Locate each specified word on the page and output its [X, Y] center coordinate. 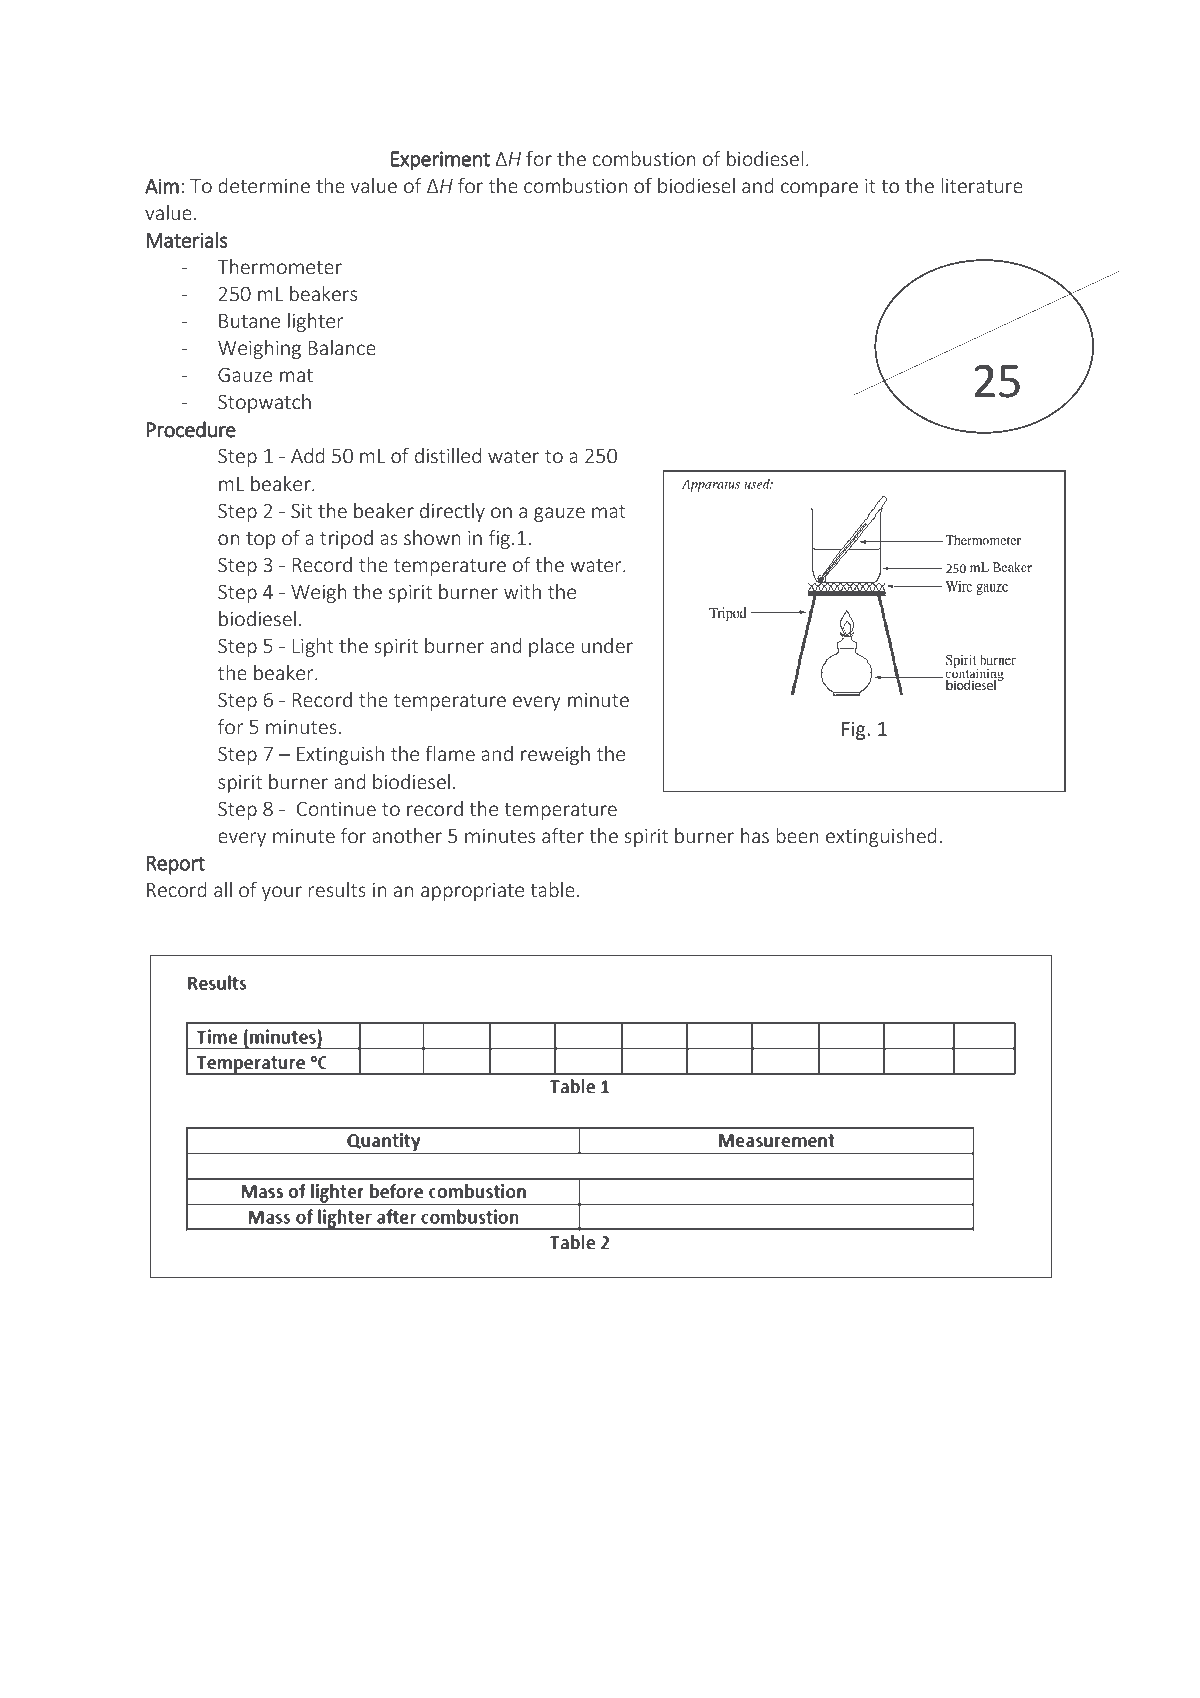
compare [819, 189]
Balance [342, 347]
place [551, 647]
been [797, 835]
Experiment [440, 161]
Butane [249, 321]
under [607, 645]
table [552, 889]
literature [982, 185]
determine [264, 185]
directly [452, 512]
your [282, 893]
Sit [302, 510]
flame [450, 753]
